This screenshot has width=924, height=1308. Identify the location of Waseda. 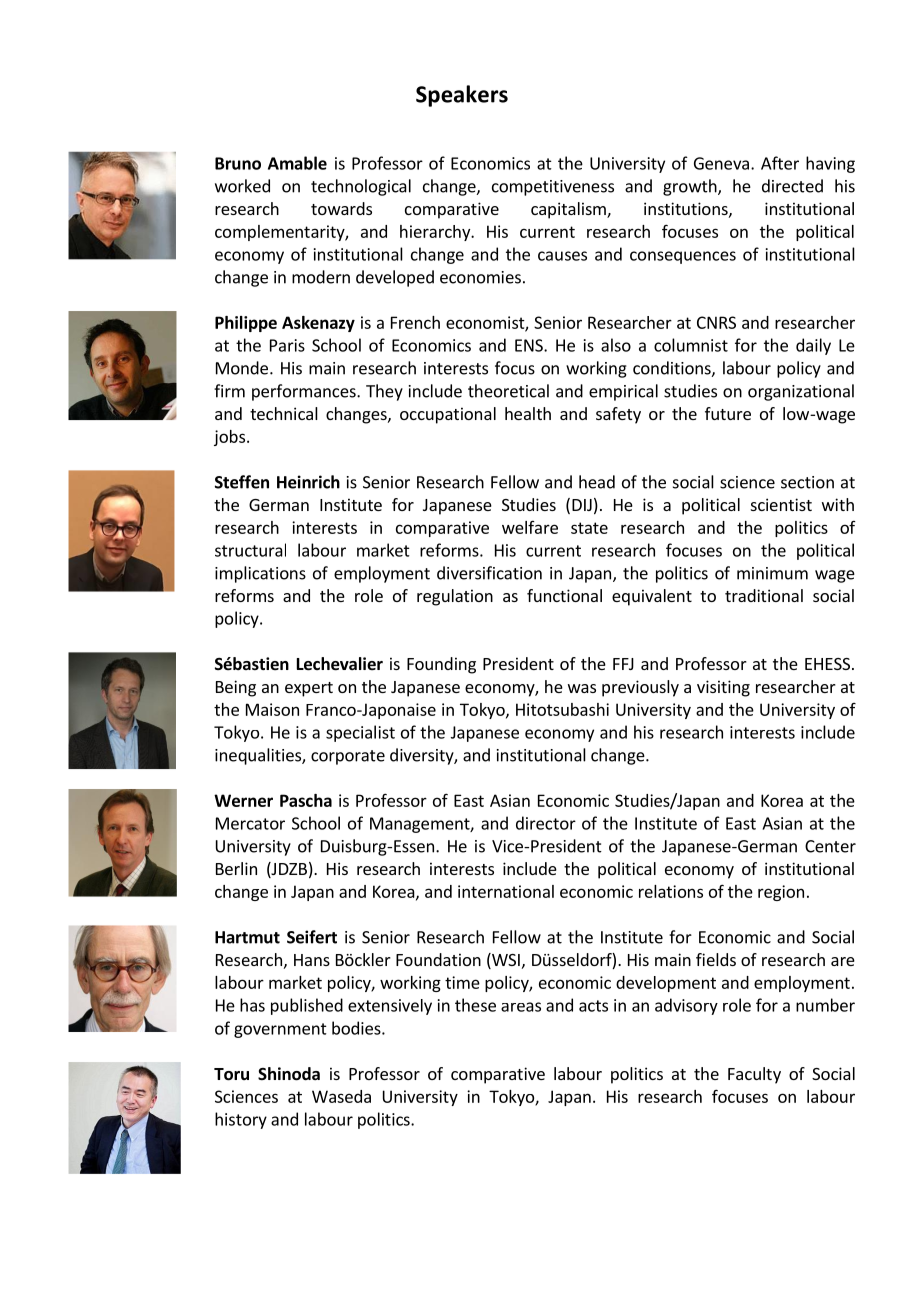
(341, 1096).
